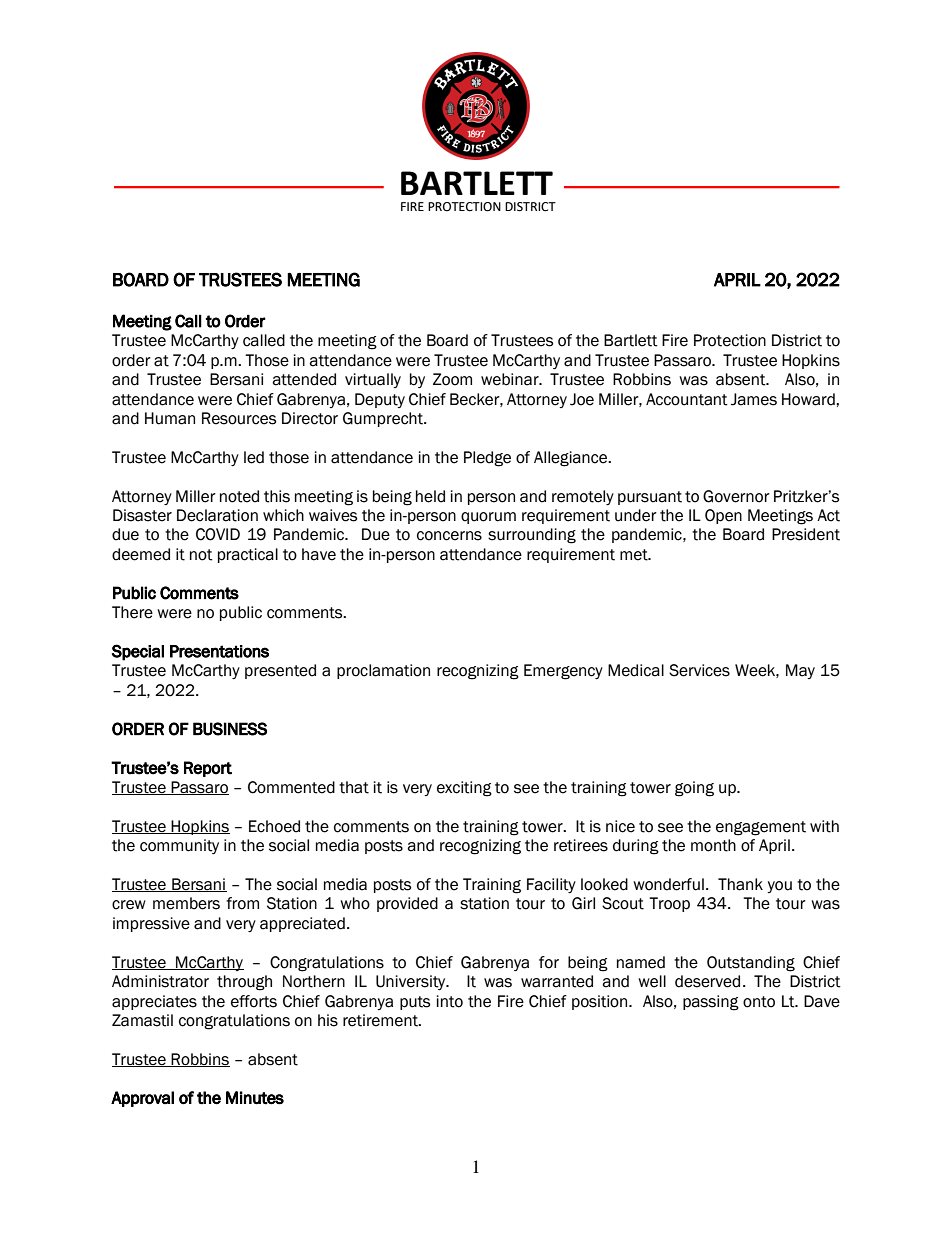 This screenshot has width=952, height=1233. Describe the element at coordinates (754, 399) in the screenshot. I see `James` at that location.
